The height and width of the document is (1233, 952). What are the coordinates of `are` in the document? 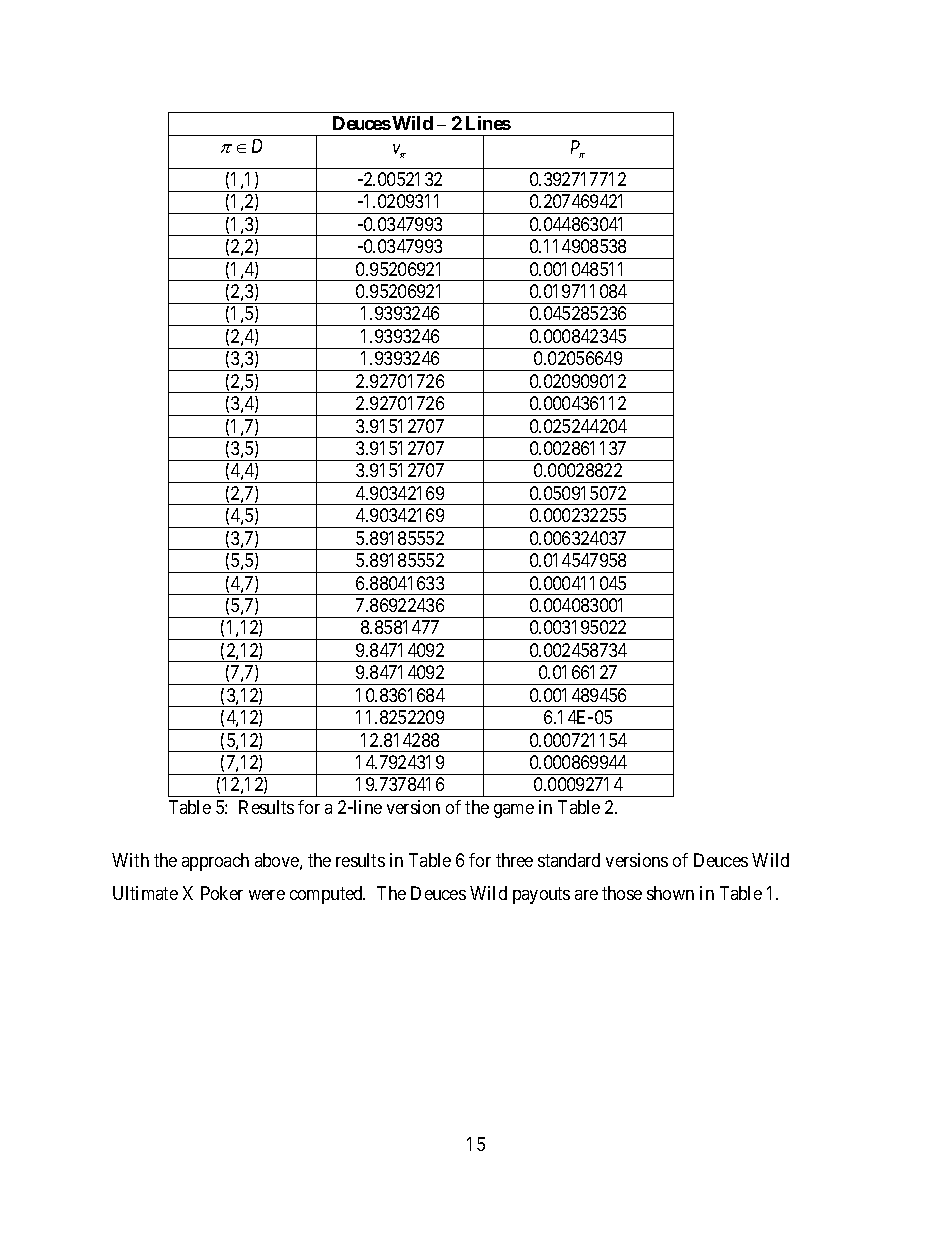 It's located at (586, 895).
